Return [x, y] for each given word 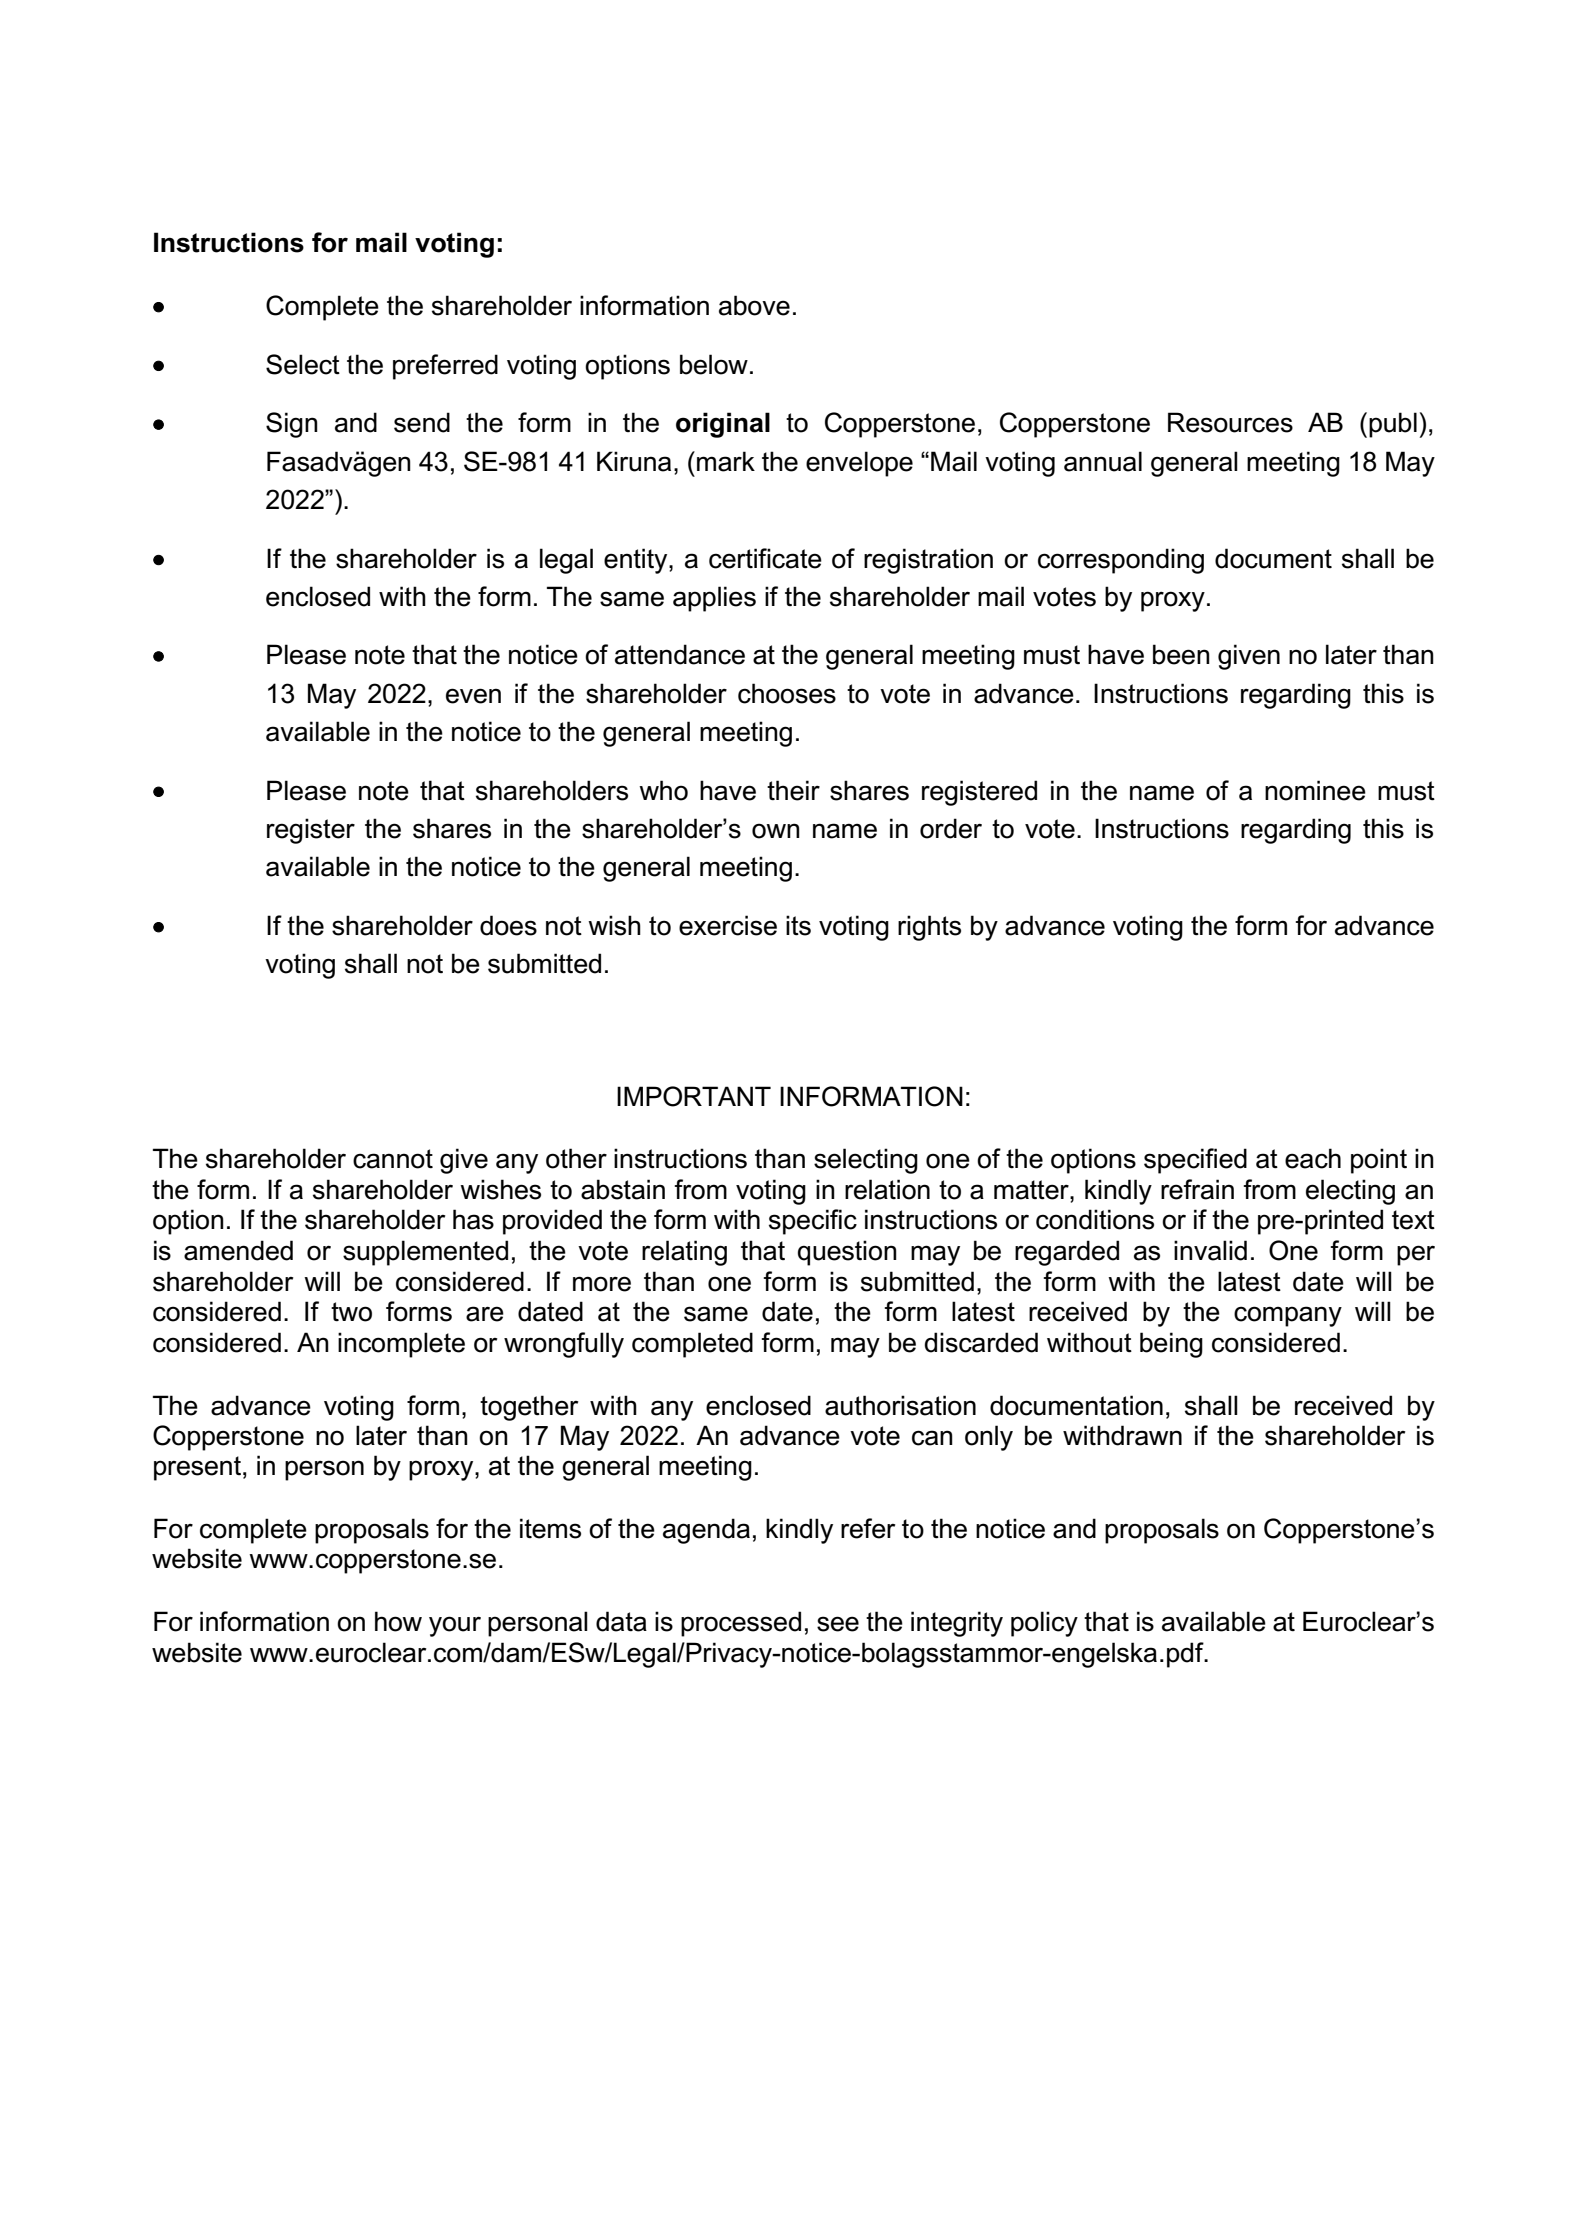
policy [1044, 1624]
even [473, 696]
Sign [292, 425]
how [398, 1621]
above [754, 305]
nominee [1315, 790]
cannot [393, 1159]
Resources [1230, 422]
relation [887, 1189]
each [1313, 1158]
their [793, 790]
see [838, 1624]
